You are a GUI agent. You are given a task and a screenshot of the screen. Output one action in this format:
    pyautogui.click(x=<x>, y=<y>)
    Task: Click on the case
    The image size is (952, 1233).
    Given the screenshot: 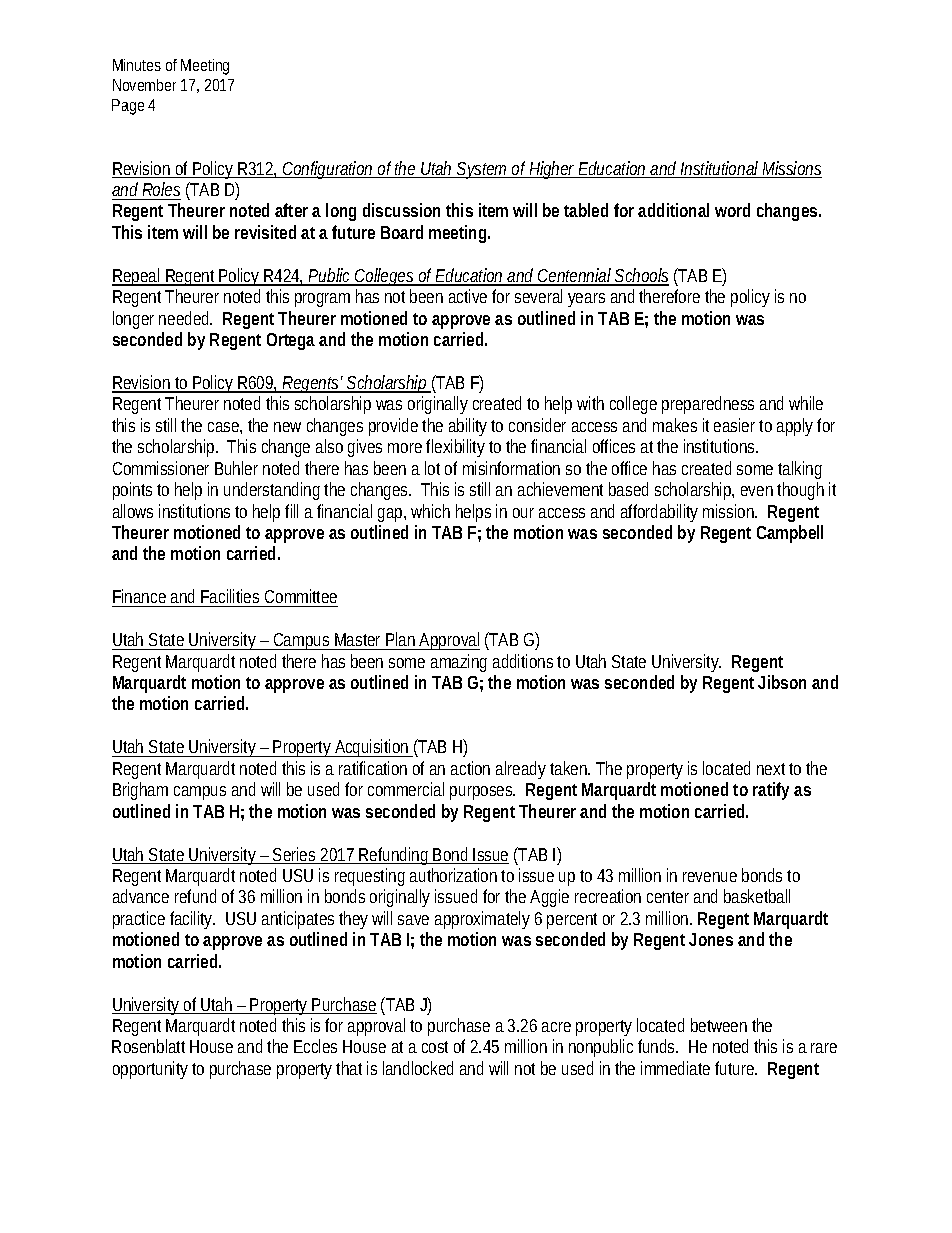 What is the action you would take?
    pyautogui.click(x=225, y=428)
